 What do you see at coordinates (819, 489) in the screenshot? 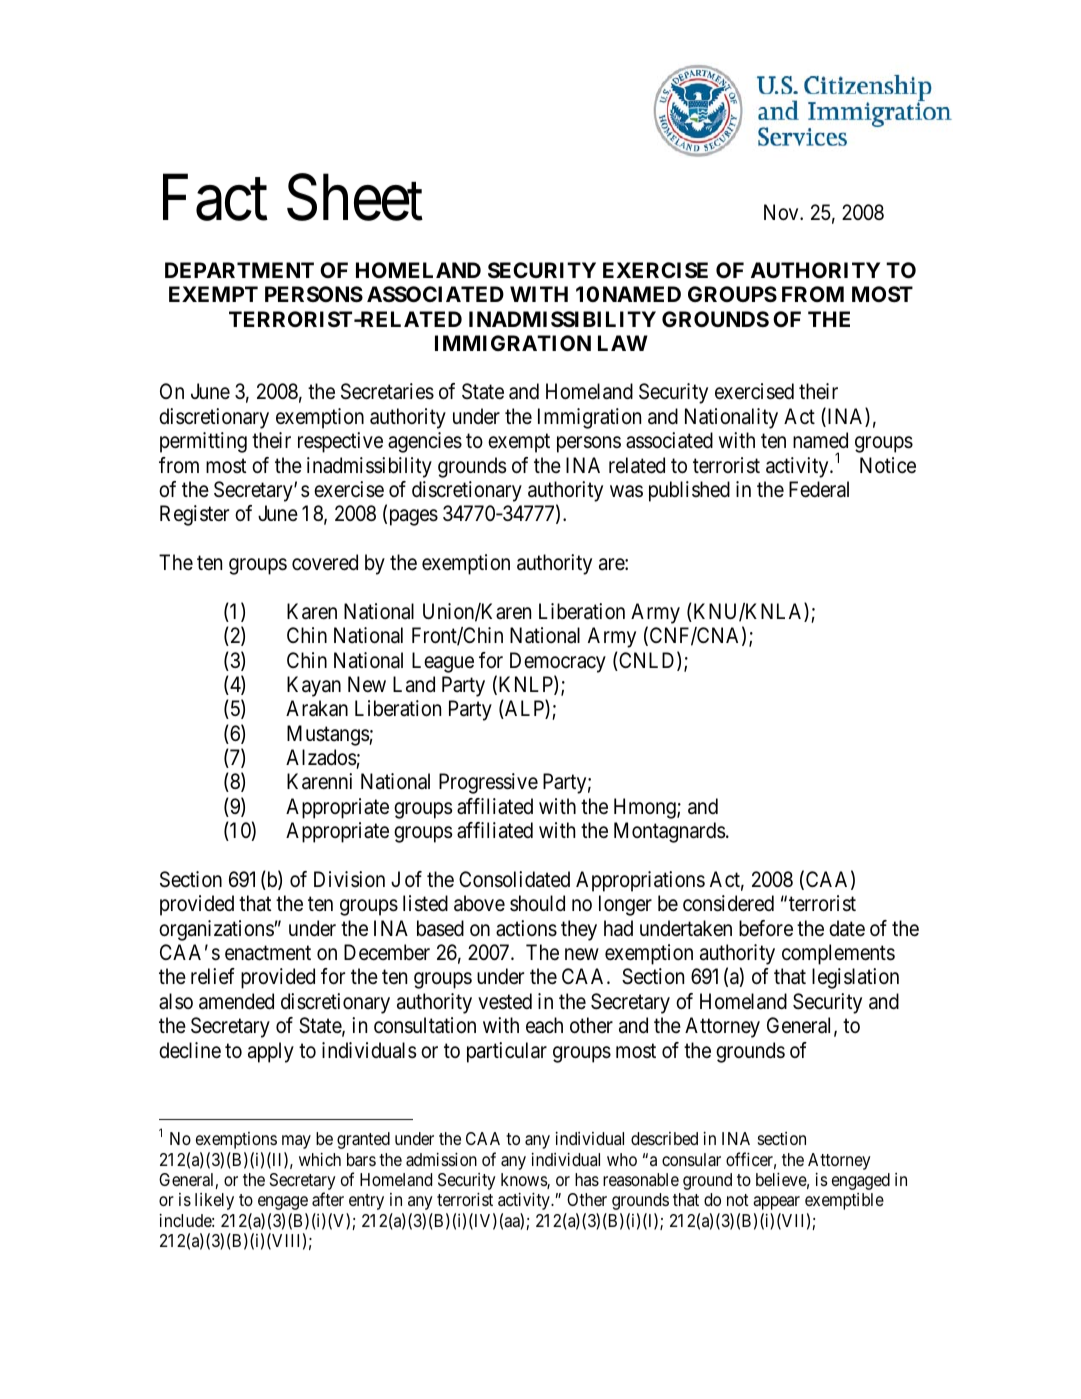
I see `Federal` at bounding box center [819, 489].
